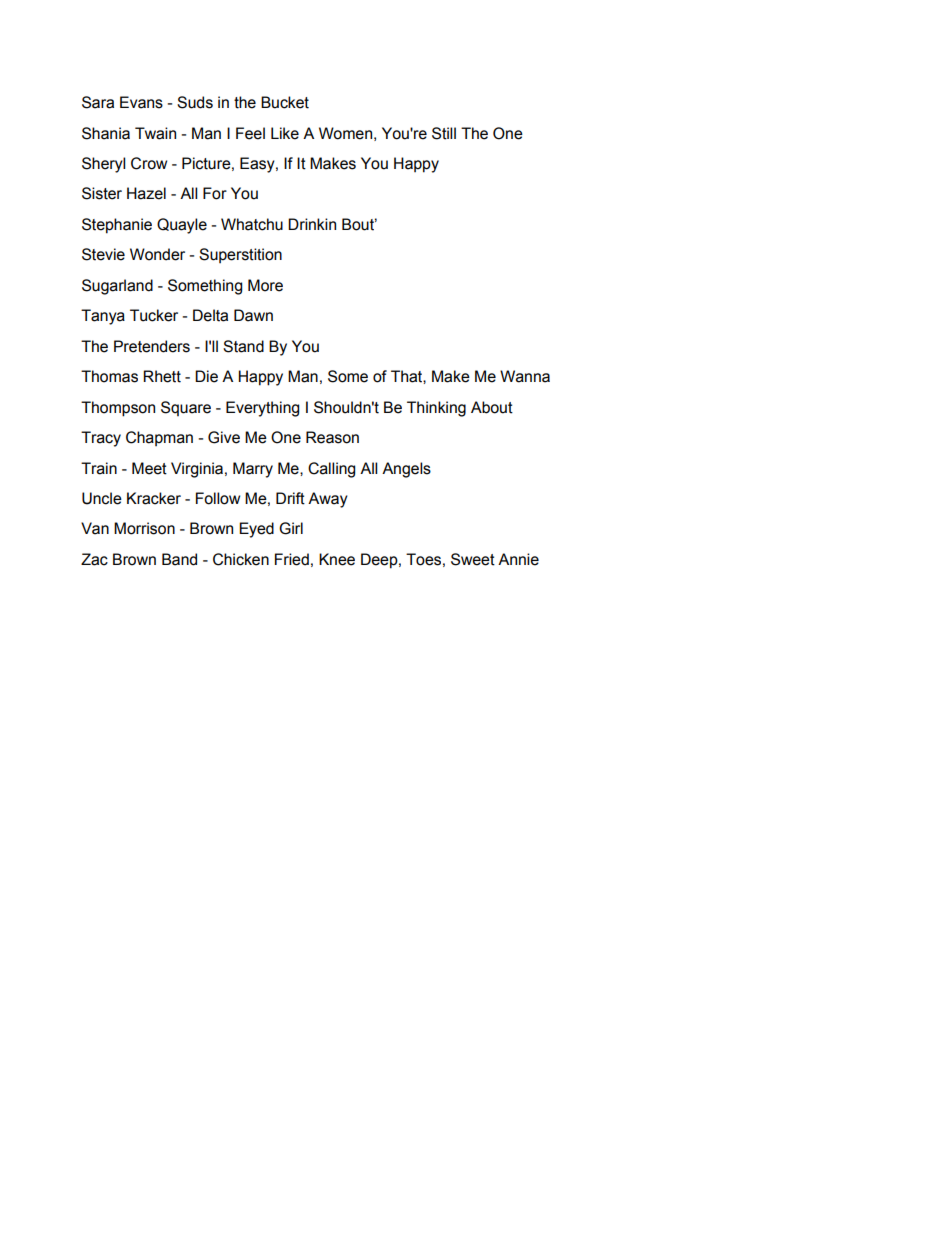 This document has height=1233, width=952. Describe the element at coordinates (253, 315) in the document. I see `Dawn` at that location.
